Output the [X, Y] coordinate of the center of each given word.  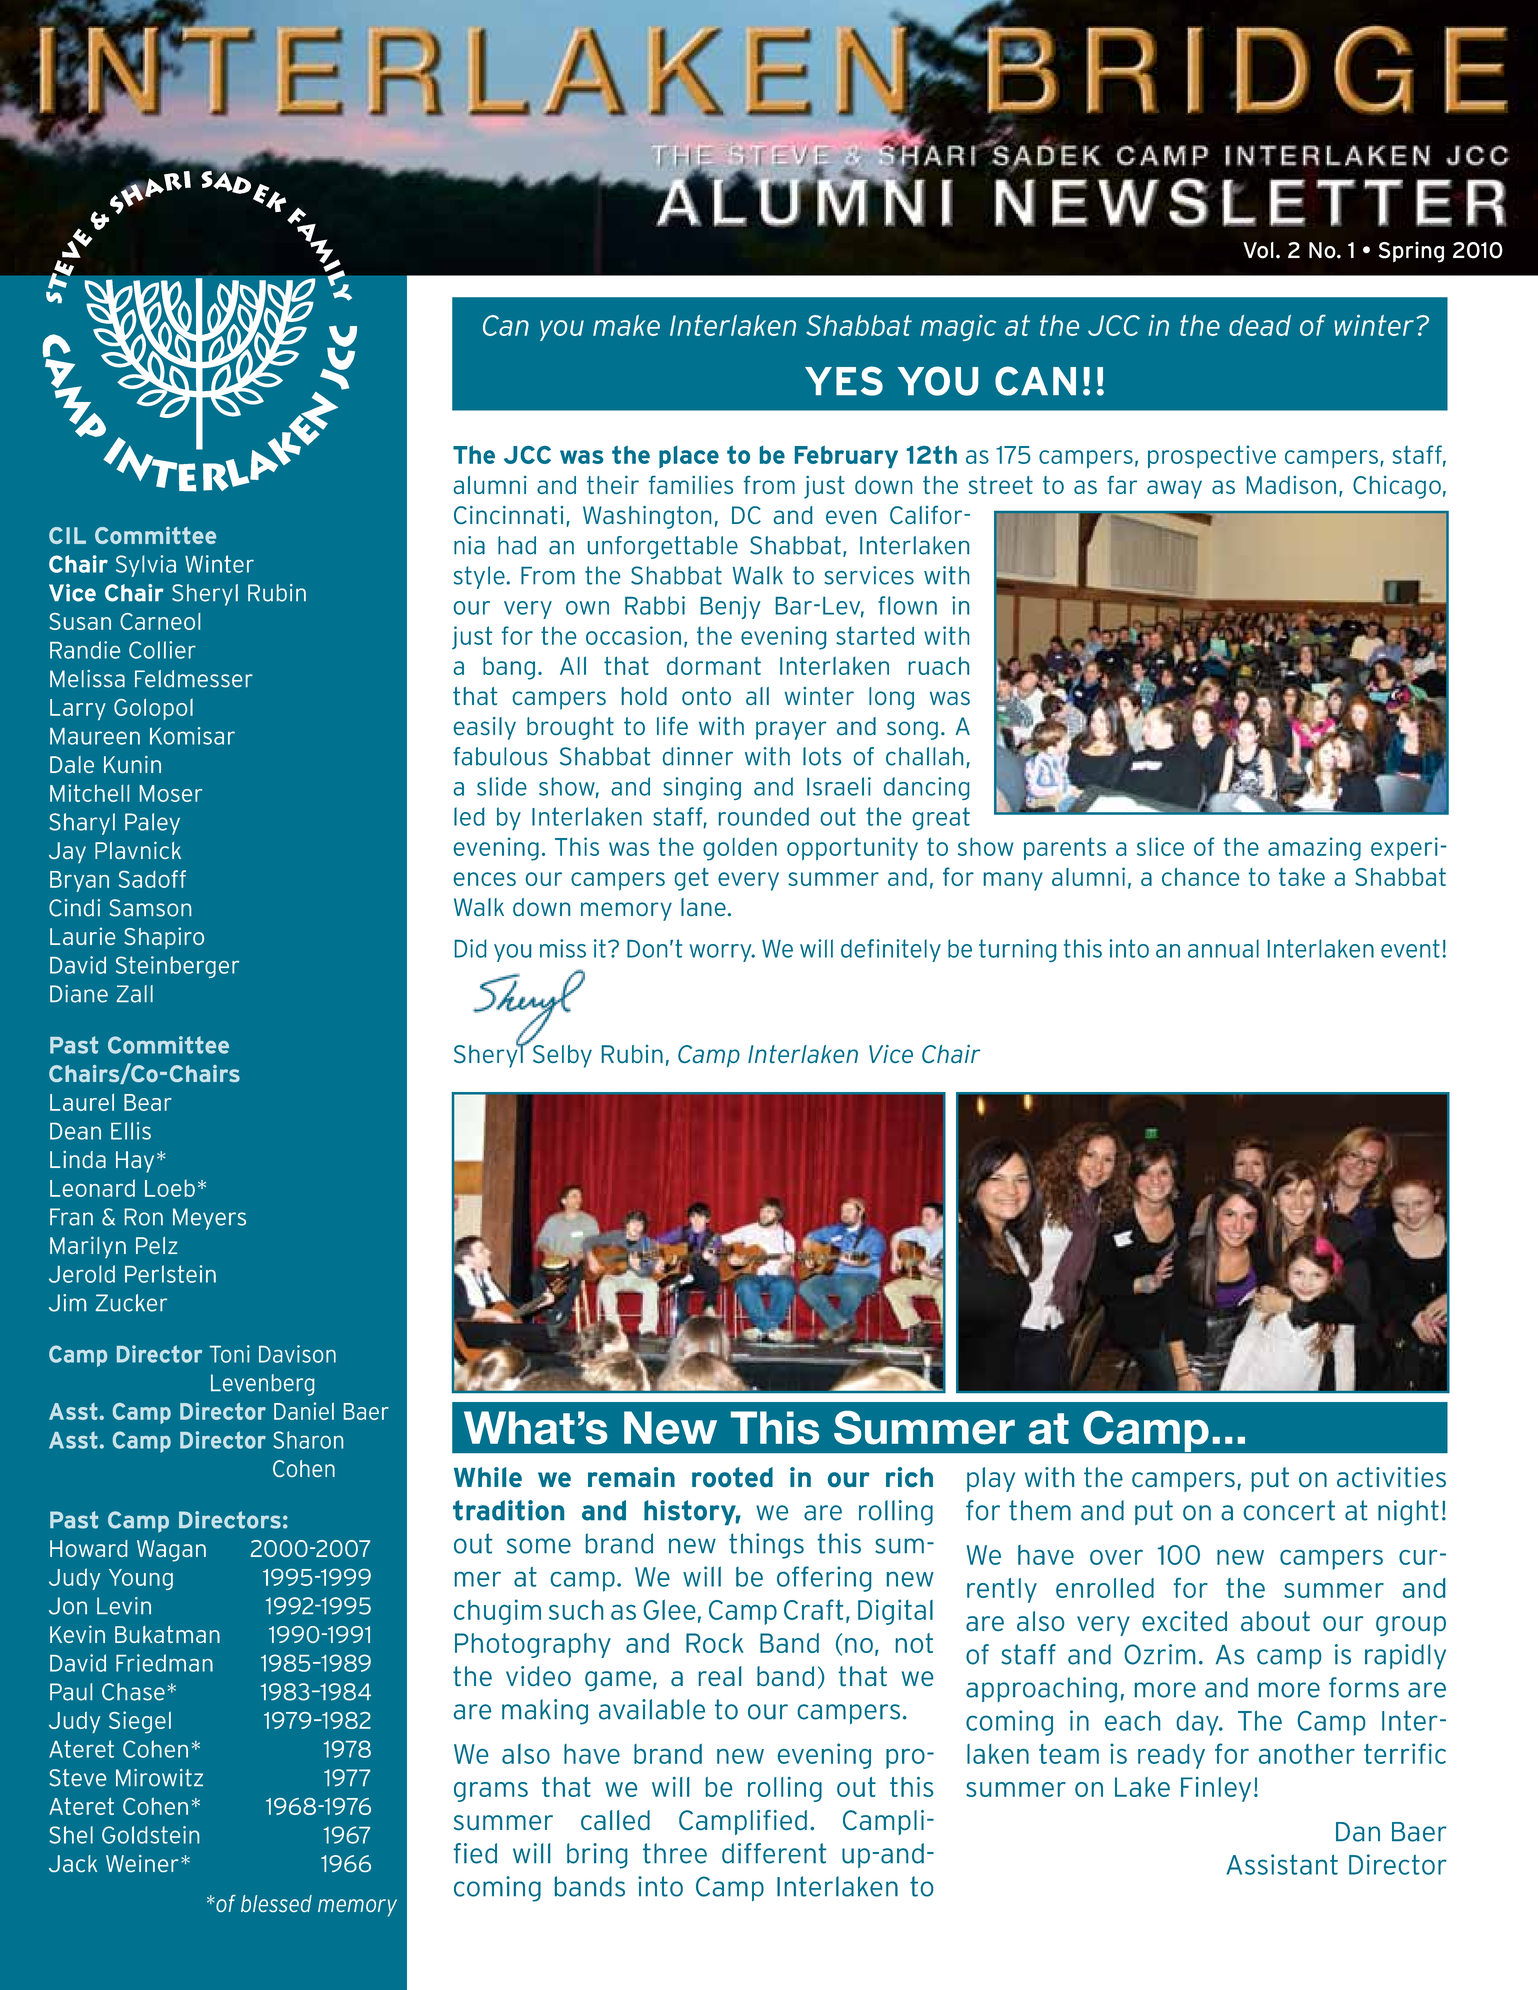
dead [1260, 325]
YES [844, 381]
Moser [171, 793]
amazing [1314, 849]
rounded [764, 816]
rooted [732, 1477]
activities [1391, 1477]
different [774, 1853]
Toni [229, 1354]
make [626, 325]
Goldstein [150, 1835]
